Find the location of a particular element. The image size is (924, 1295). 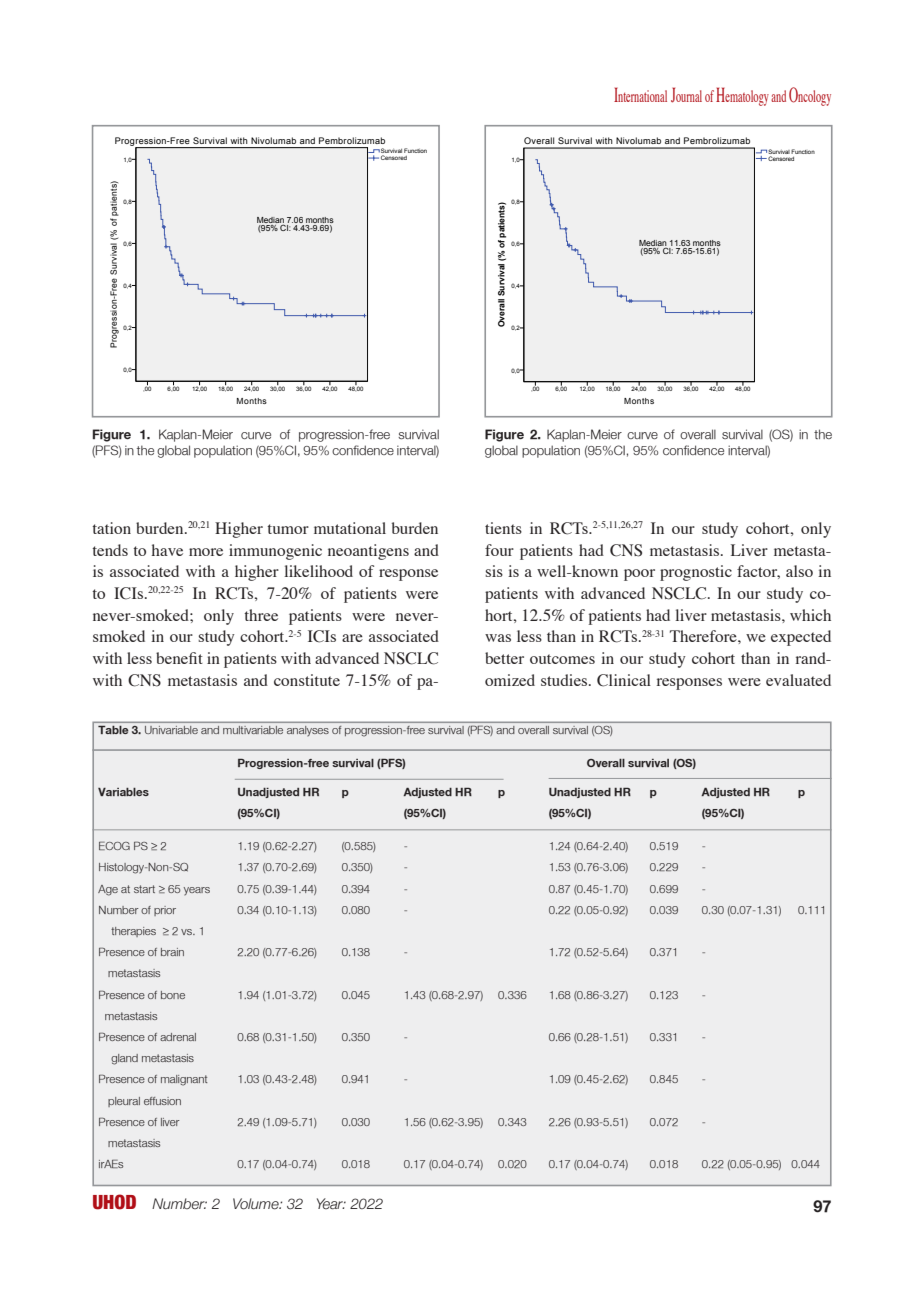

more is located at coordinates (206, 552).
